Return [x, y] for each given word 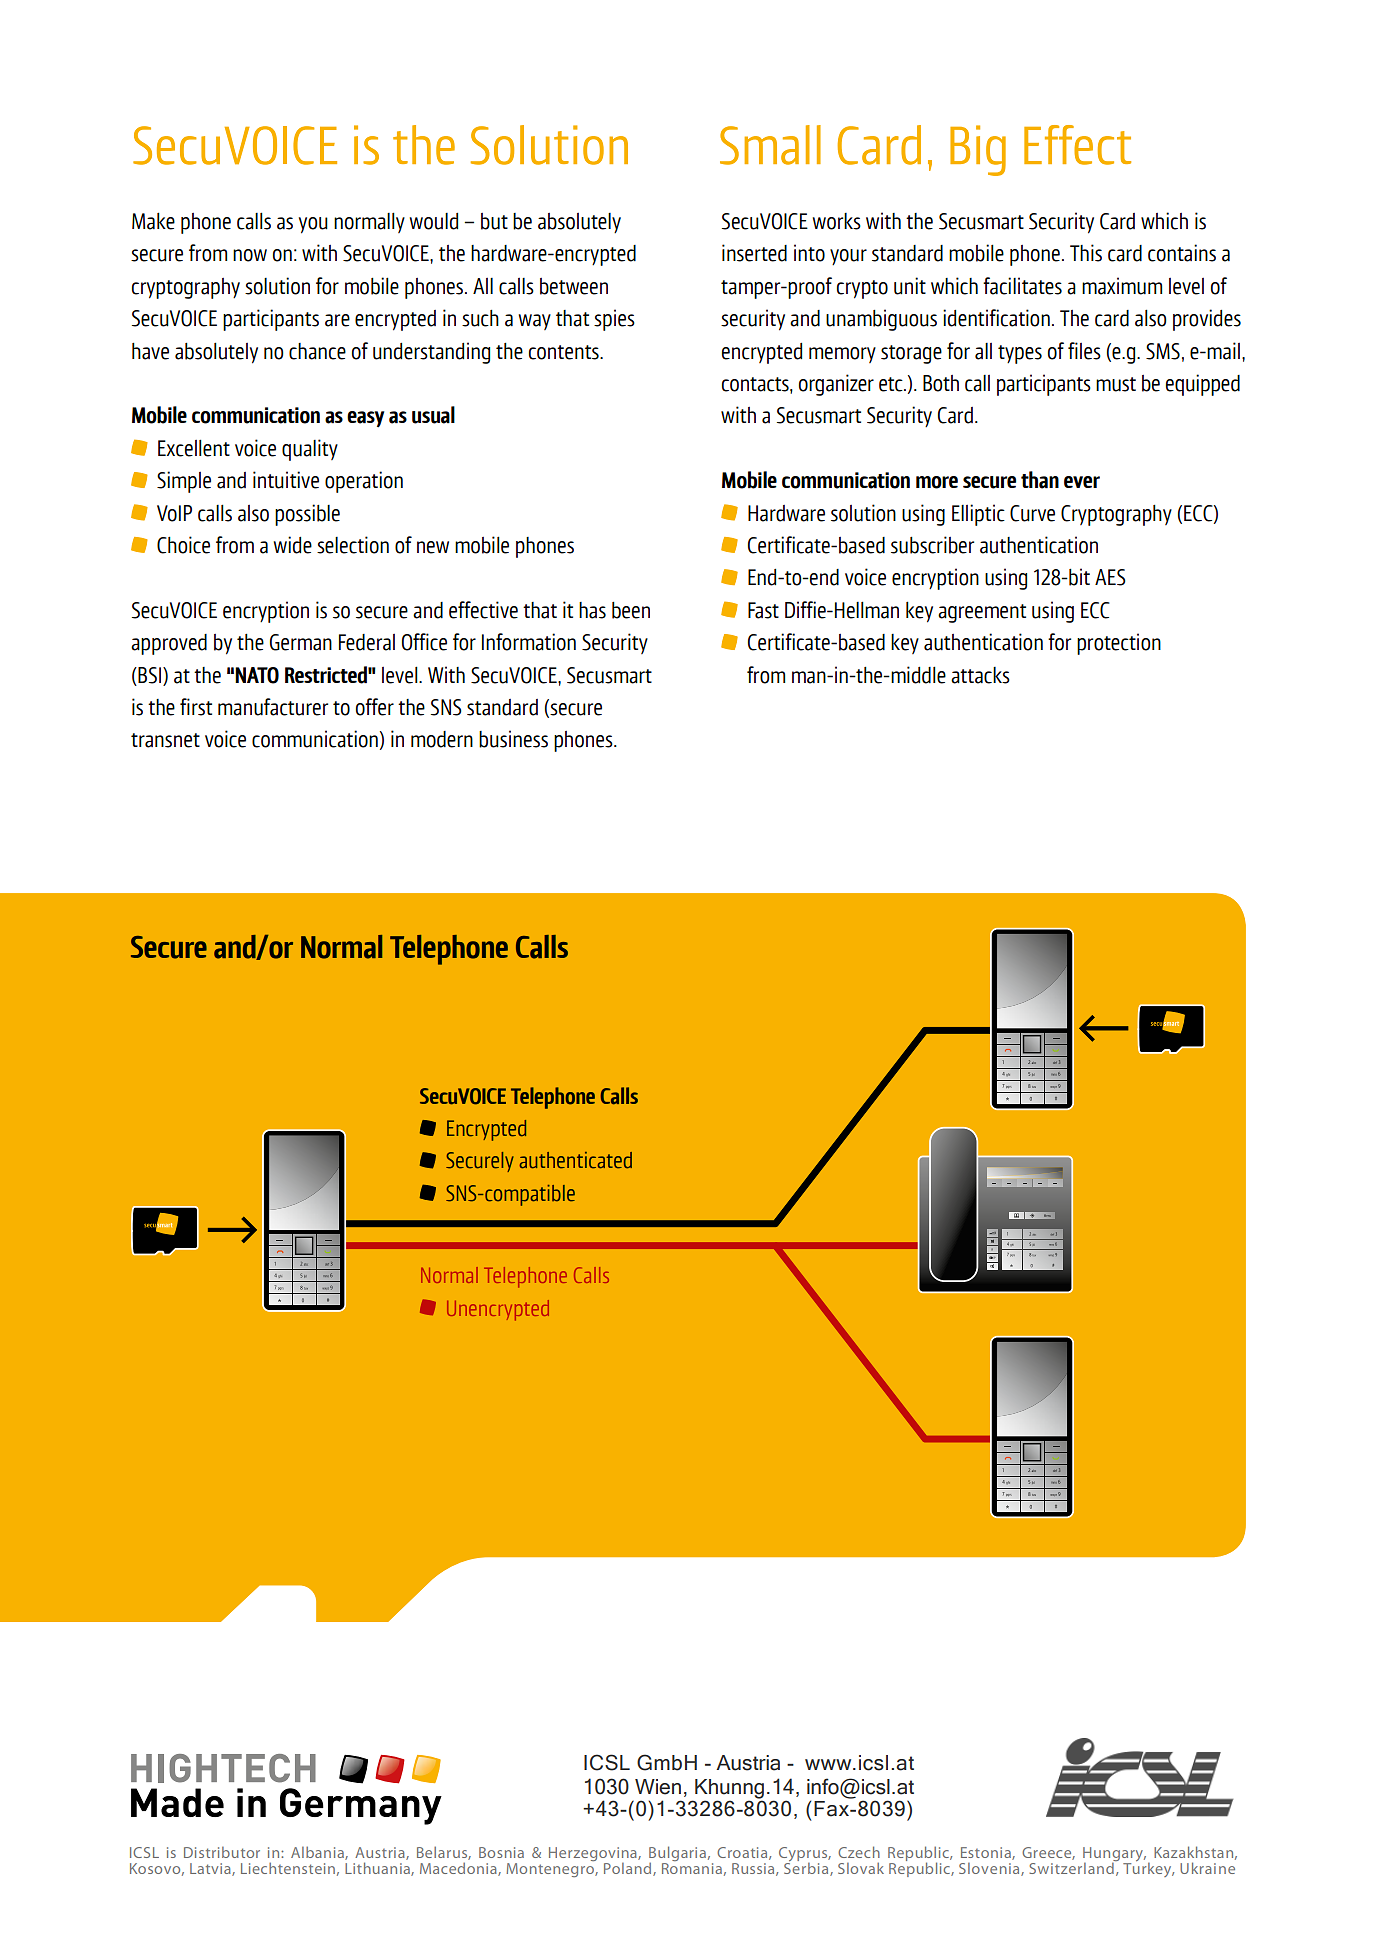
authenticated [575, 1160]
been [631, 610]
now [250, 255]
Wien [658, 1787]
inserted [754, 253]
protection [1119, 644]
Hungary [1114, 1855]
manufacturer [273, 707]
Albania [318, 1853]
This [1086, 253]
